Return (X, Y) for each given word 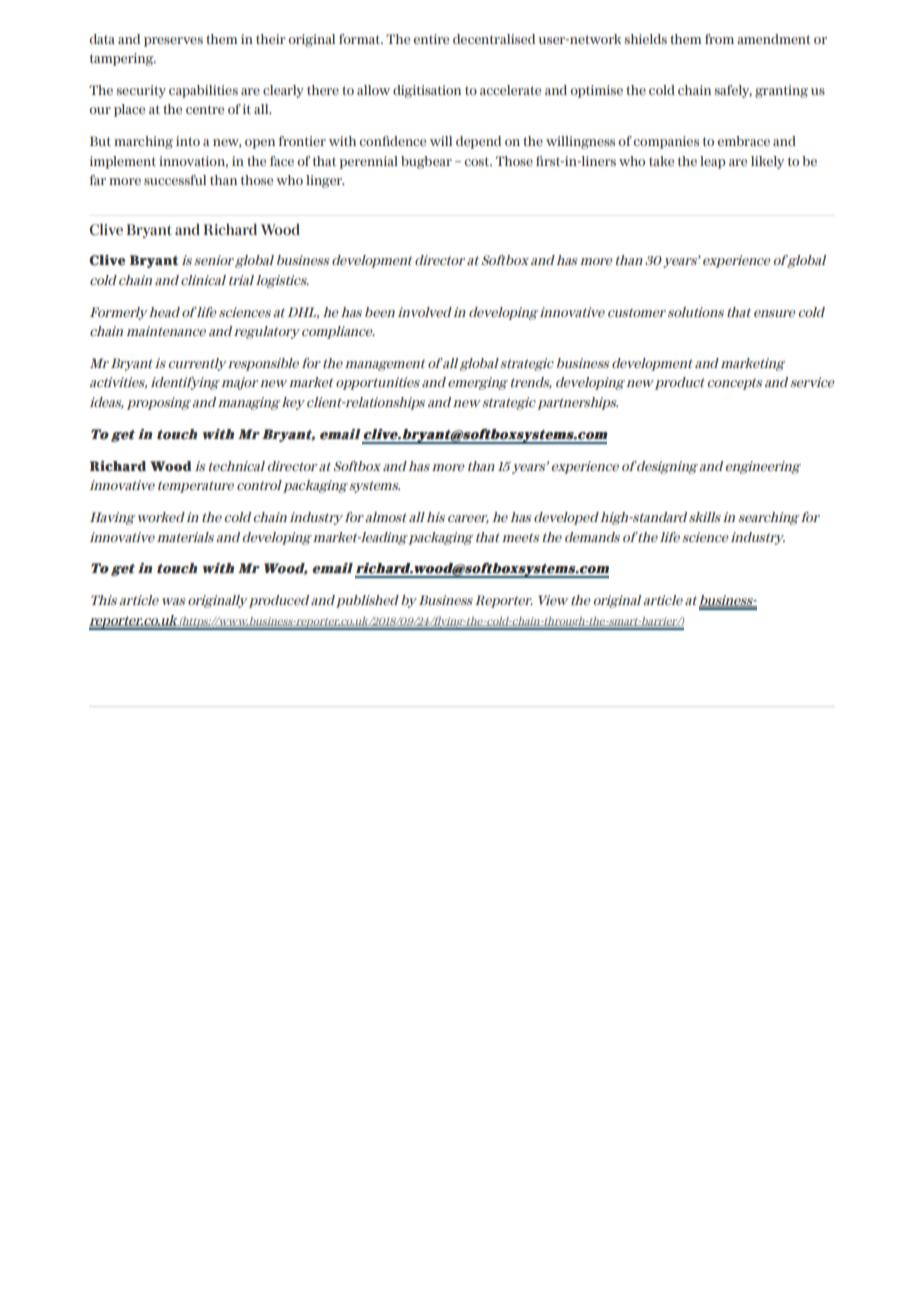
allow (373, 90)
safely (733, 91)
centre (205, 109)
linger (325, 181)
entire (431, 39)
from (719, 39)
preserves (173, 42)
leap (713, 162)
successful (175, 180)
